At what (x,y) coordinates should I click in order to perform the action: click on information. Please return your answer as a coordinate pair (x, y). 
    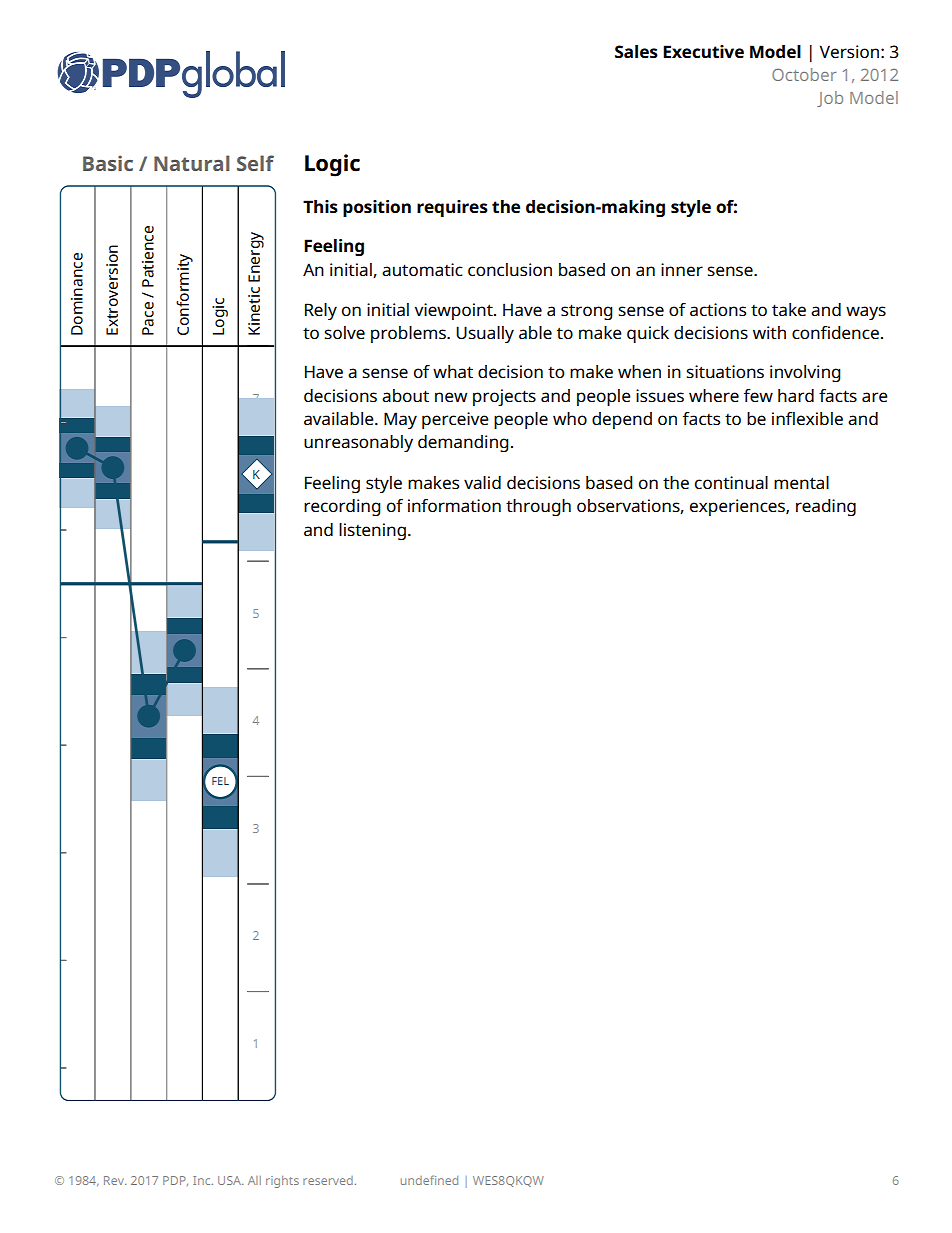
    Looking at the image, I should click on (454, 505).
